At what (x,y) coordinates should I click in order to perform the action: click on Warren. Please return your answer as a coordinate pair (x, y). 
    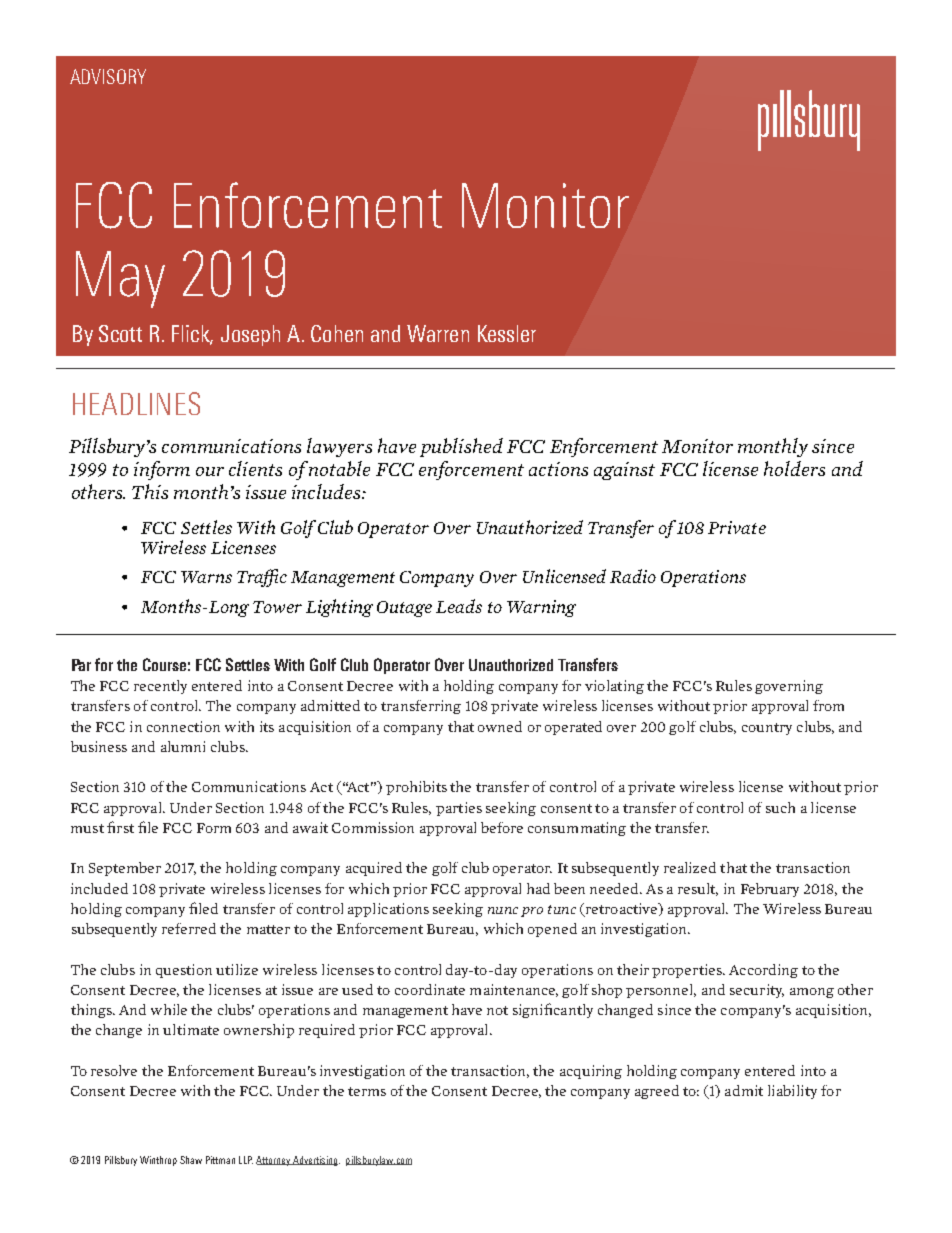
    Looking at the image, I should click on (438, 333).
